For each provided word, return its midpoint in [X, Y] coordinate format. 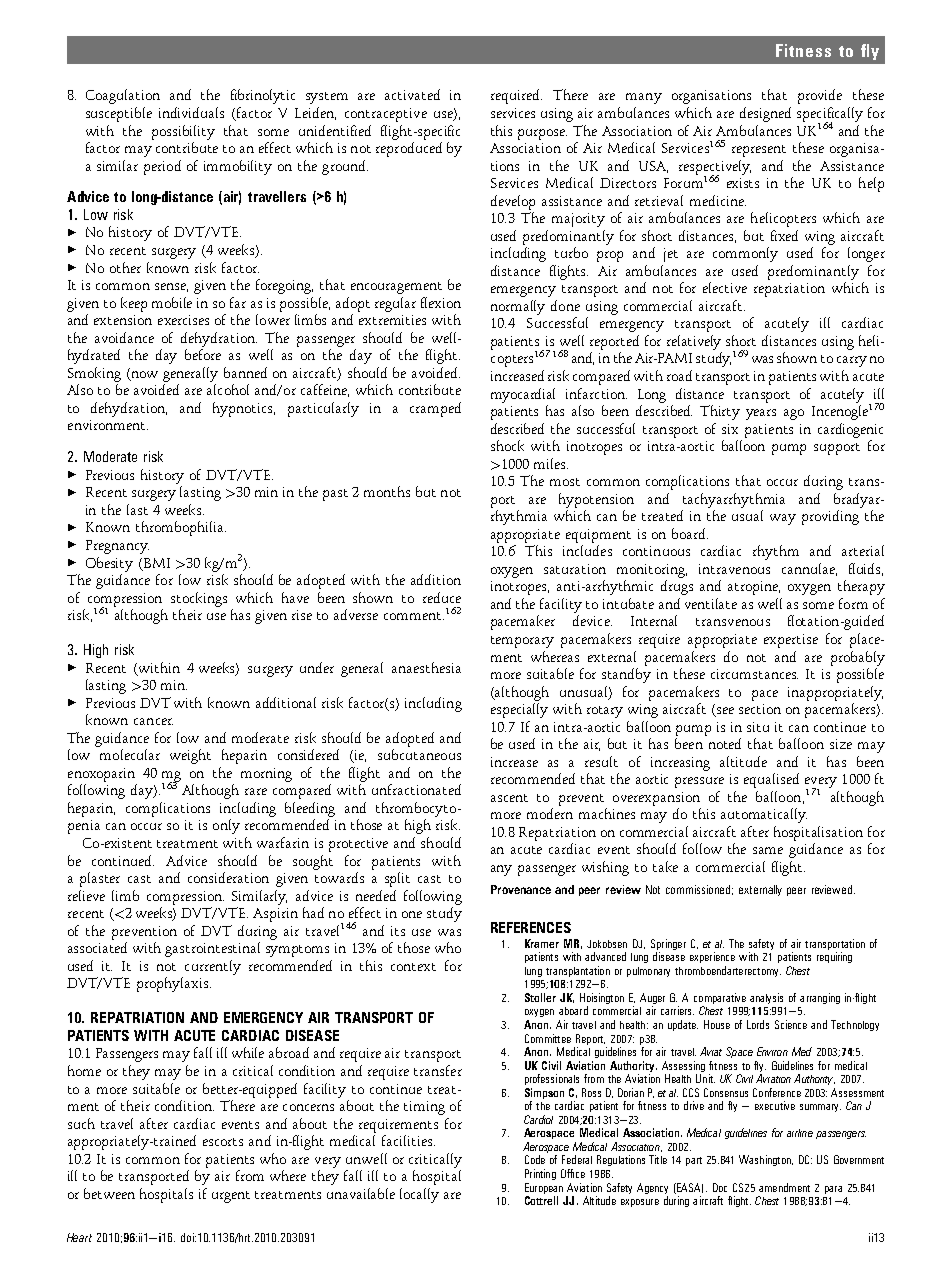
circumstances [754, 674]
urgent [231, 1197]
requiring [834, 957]
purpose [542, 134]
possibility [183, 132]
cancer [153, 721]
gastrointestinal [212, 949]
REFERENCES [531, 927]
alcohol [228, 389]
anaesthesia [426, 667]
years [761, 414]
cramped [435, 409]
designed [765, 114]
